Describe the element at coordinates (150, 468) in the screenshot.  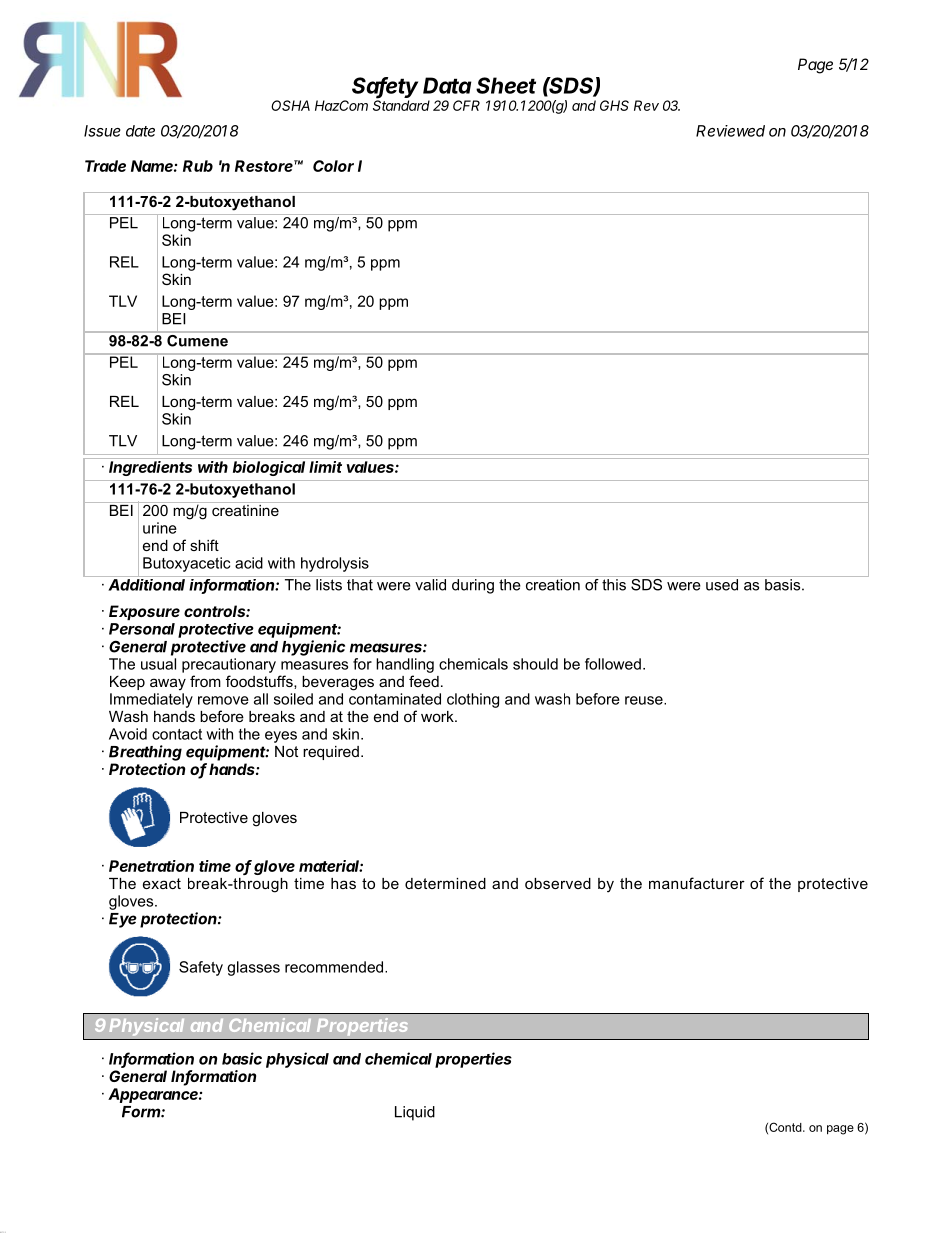
I see `Ingredients` at that location.
